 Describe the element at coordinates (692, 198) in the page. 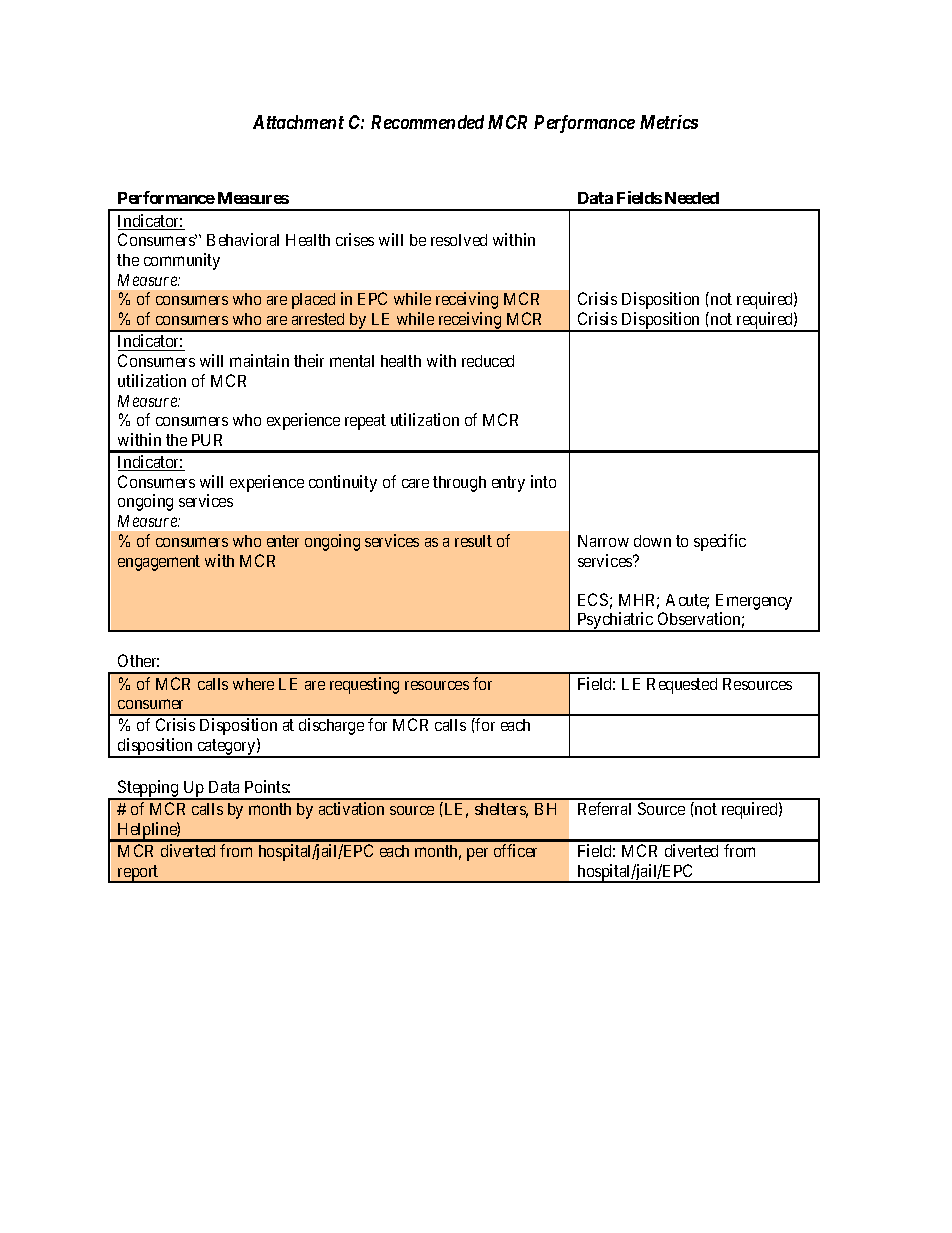

I see `Needed` at that location.
